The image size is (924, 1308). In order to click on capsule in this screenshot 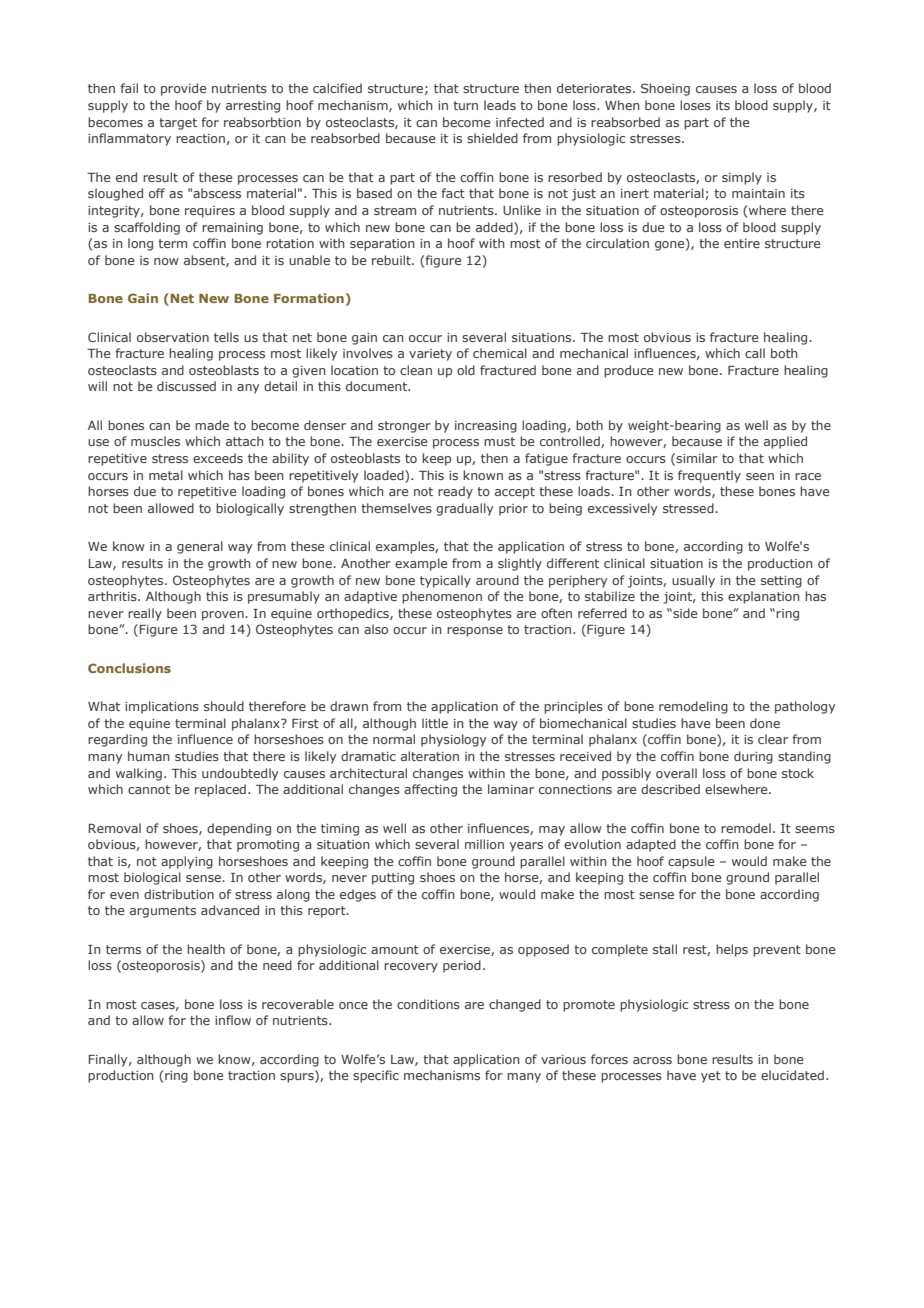, I will do `click(691, 862)`.
